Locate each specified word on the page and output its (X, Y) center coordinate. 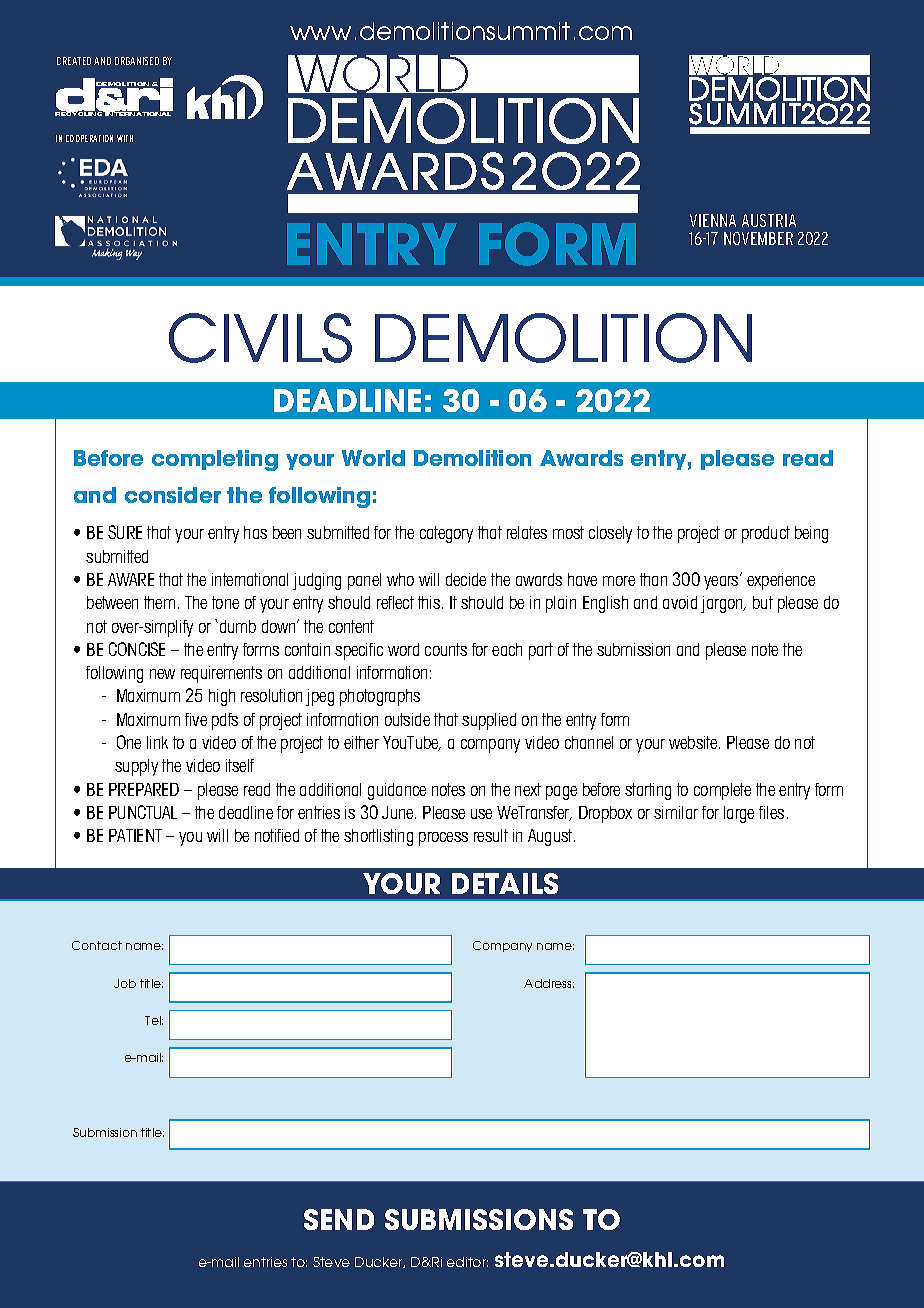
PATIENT (135, 835)
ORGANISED (137, 61)
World (373, 458)
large (739, 814)
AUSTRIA (769, 220)
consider (173, 495)
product (766, 534)
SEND (339, 1219)
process (443, 839)
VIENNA (713, 220)
